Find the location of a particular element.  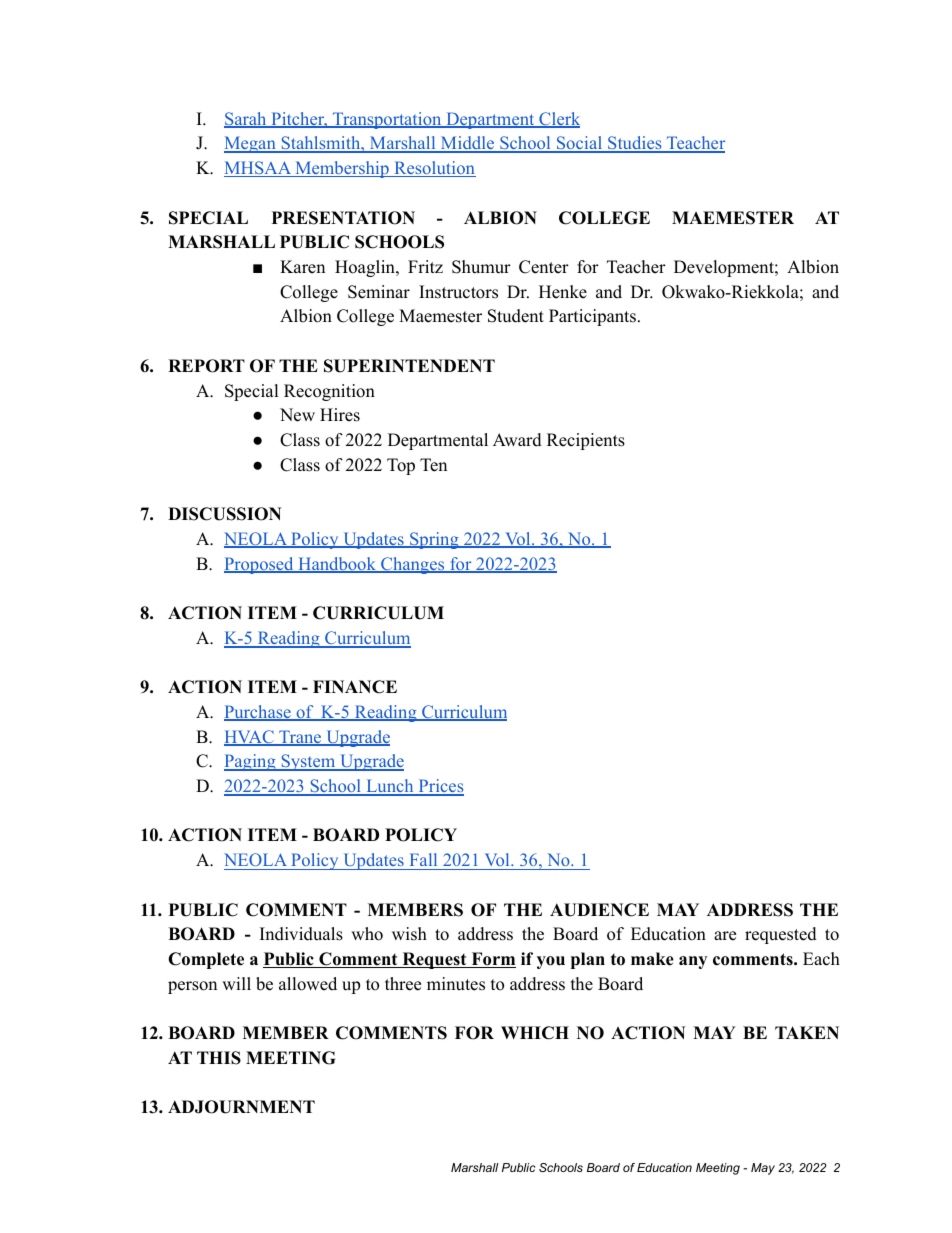

Middle is located at coordinates (467, 144).
